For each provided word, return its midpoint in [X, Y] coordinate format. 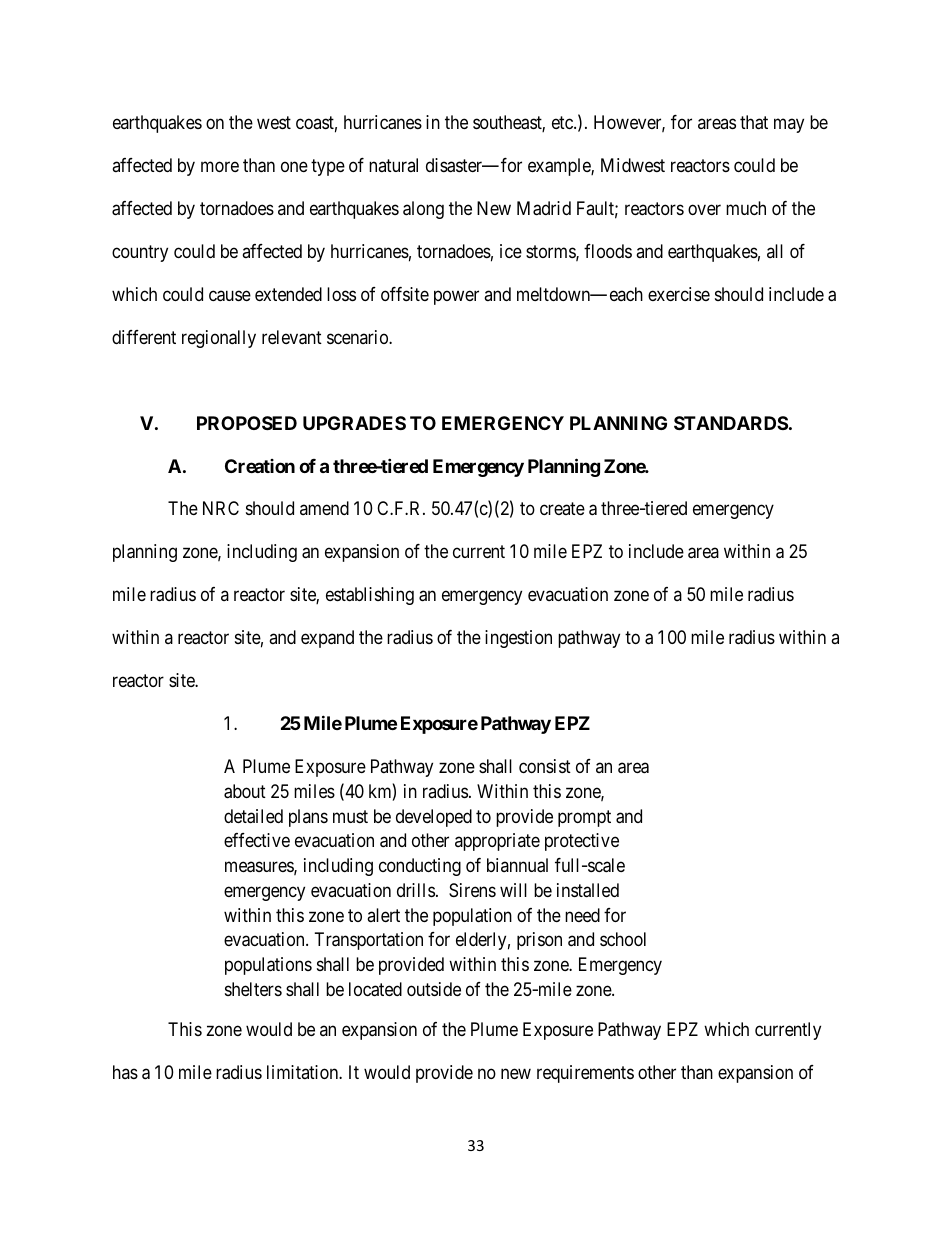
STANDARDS [731, 423]
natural [393, 165]
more [220, 166]
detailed [253, 816]
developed [434, 818]
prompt [584, 818]
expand [327, 639]
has [125, 1072]
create [562, 509]
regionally [219, 339]
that [754, 122]
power [456, 297]
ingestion [518, 639]
